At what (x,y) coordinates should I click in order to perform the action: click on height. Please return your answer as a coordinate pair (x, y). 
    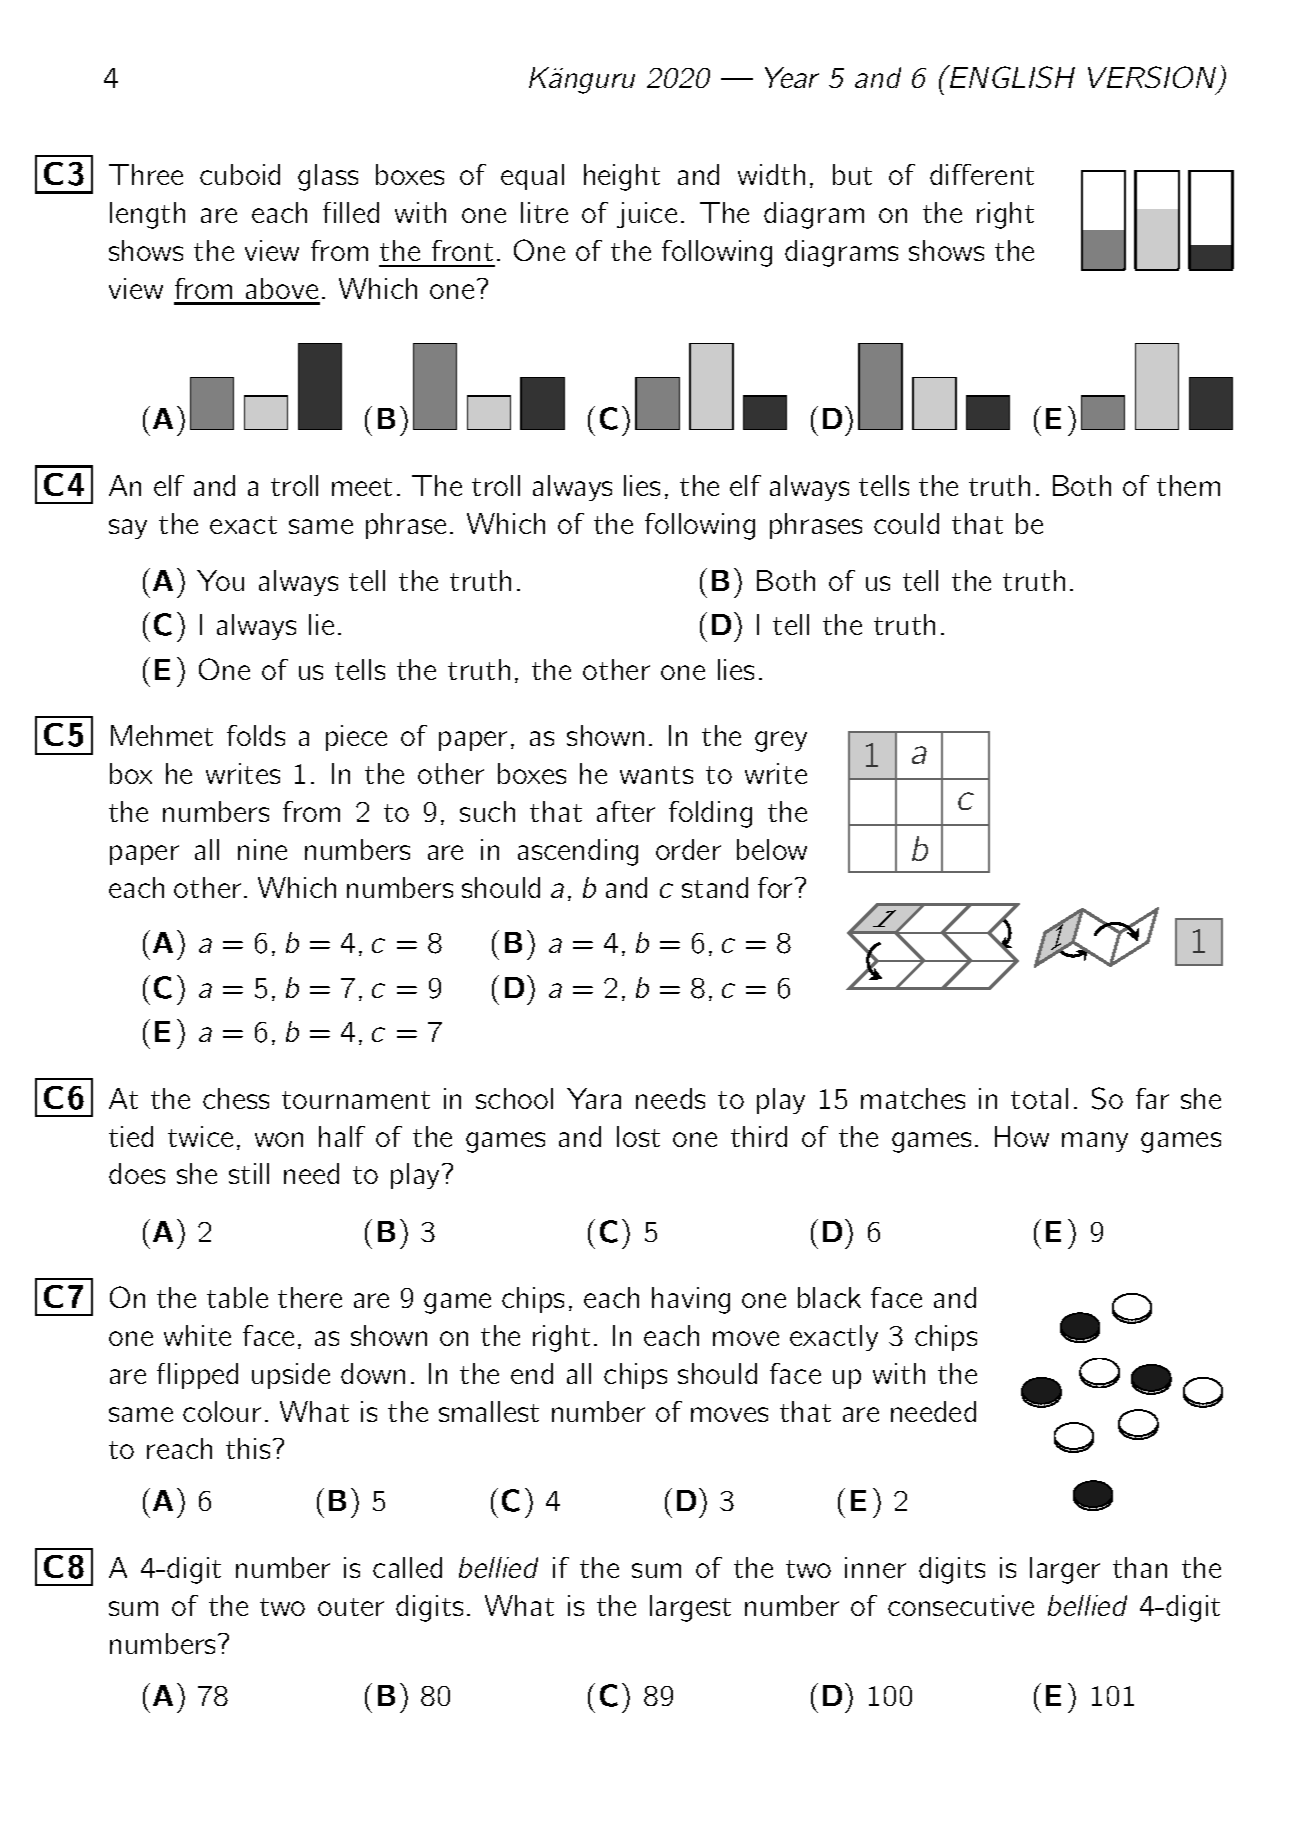
    Looking at the image, I should click on (622, 177).
